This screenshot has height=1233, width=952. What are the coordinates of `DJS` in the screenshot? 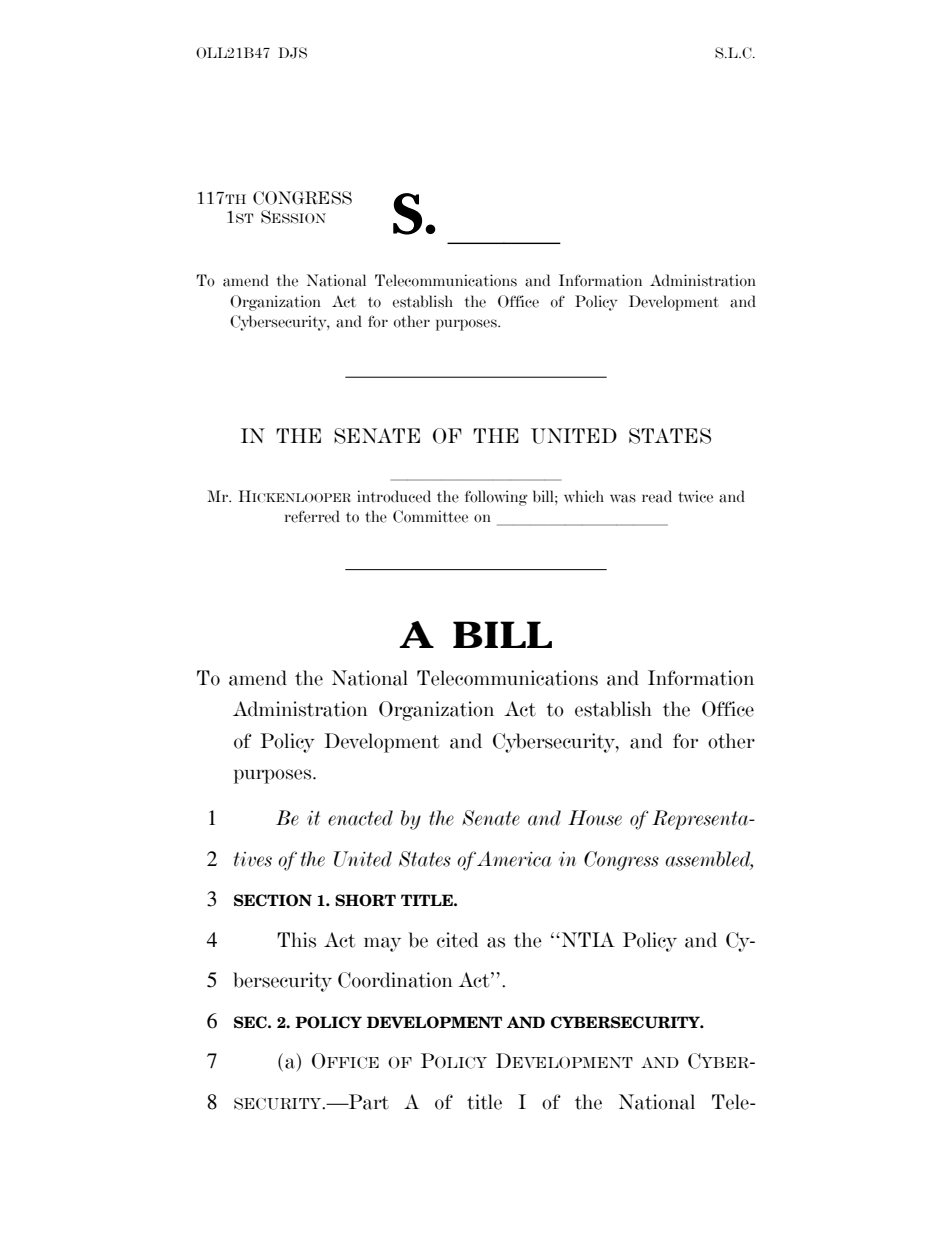 It's located at (293, 53).
